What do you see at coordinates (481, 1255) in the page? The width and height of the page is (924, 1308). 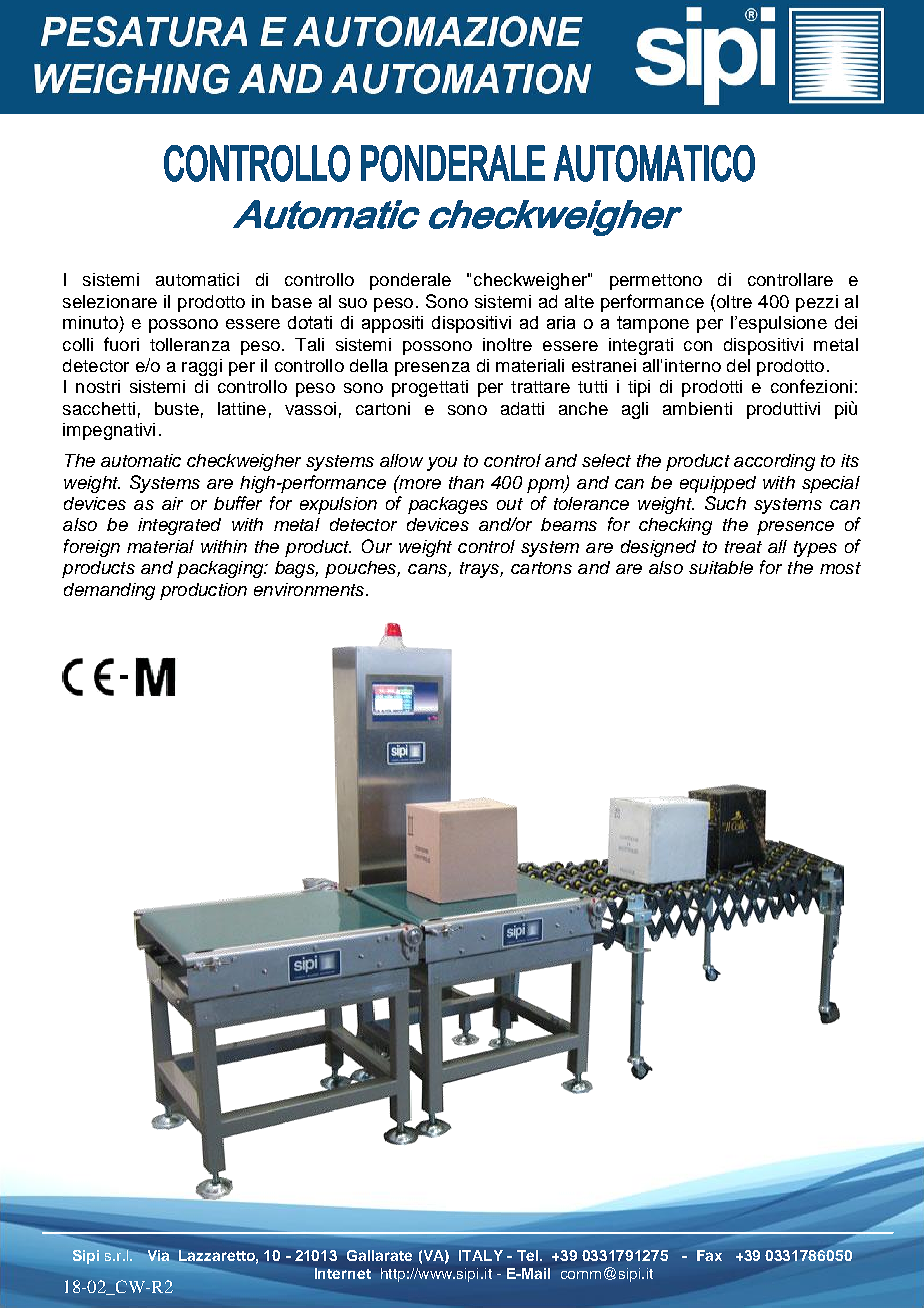 I see `ITALY` at bounding box center [481, 1255].
